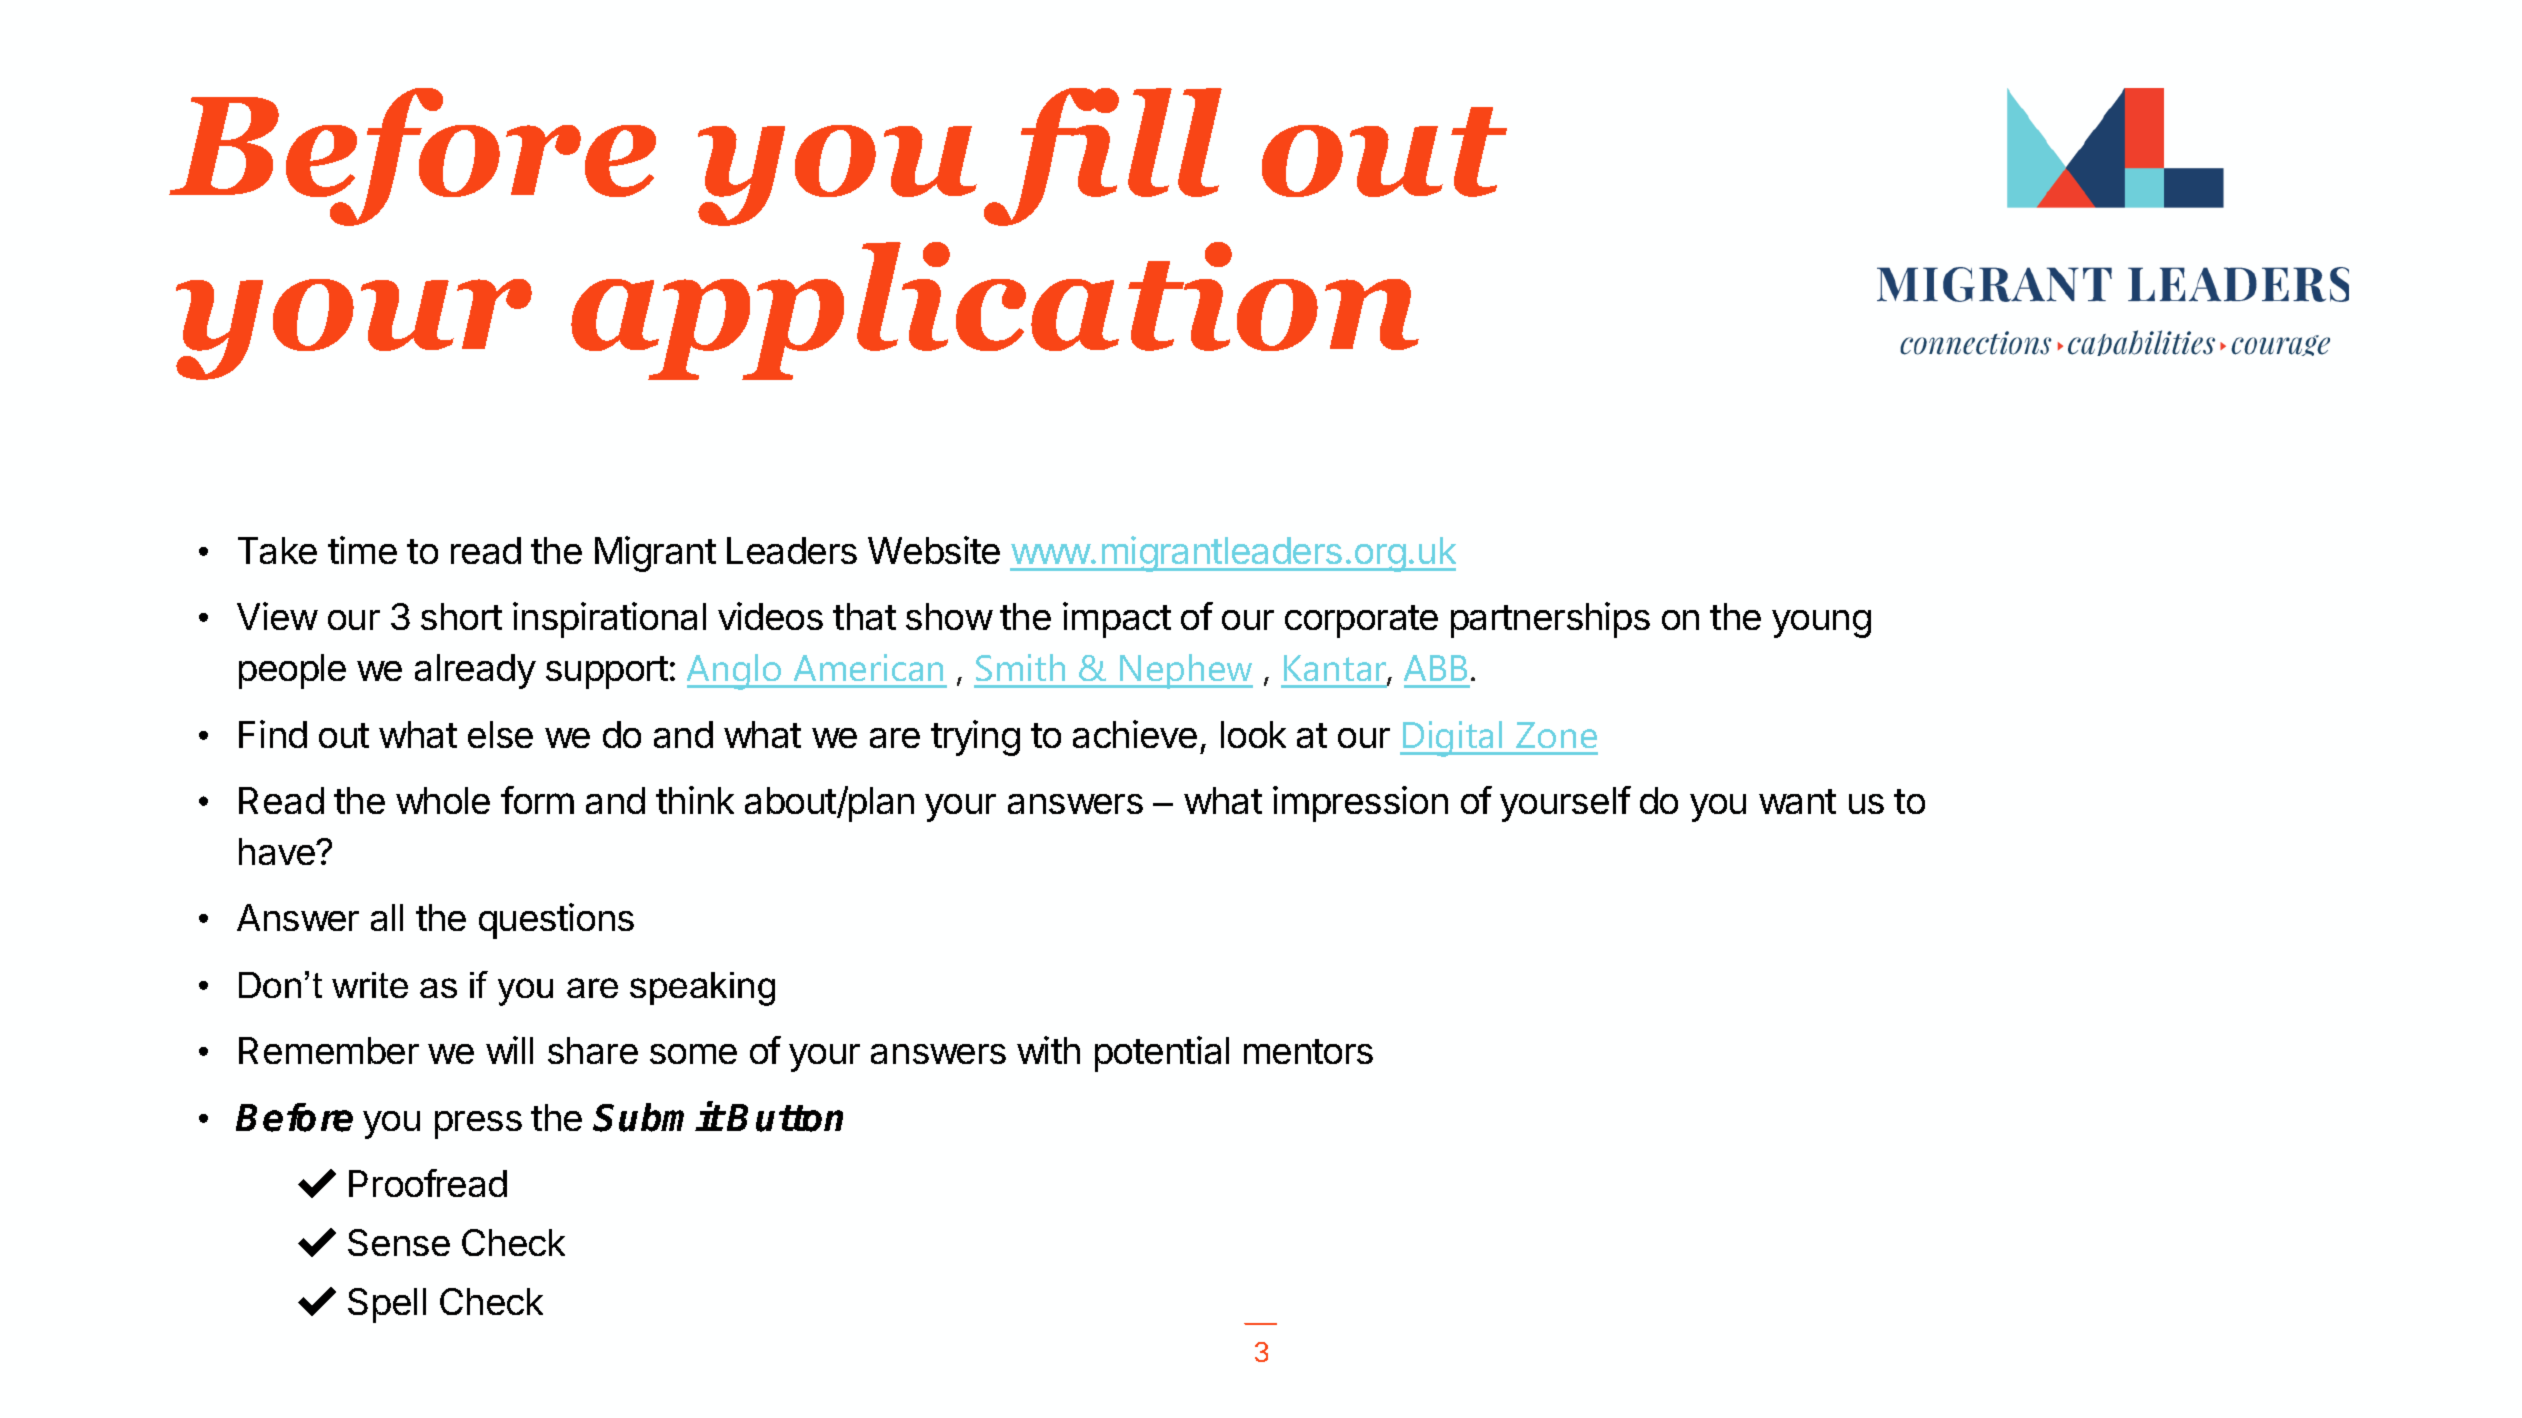 The height and width of the document is (1418, 2522). What do you see at coordinates (1103, 157) in the document?
I see `fill` at bounding box center [1103, 157].
